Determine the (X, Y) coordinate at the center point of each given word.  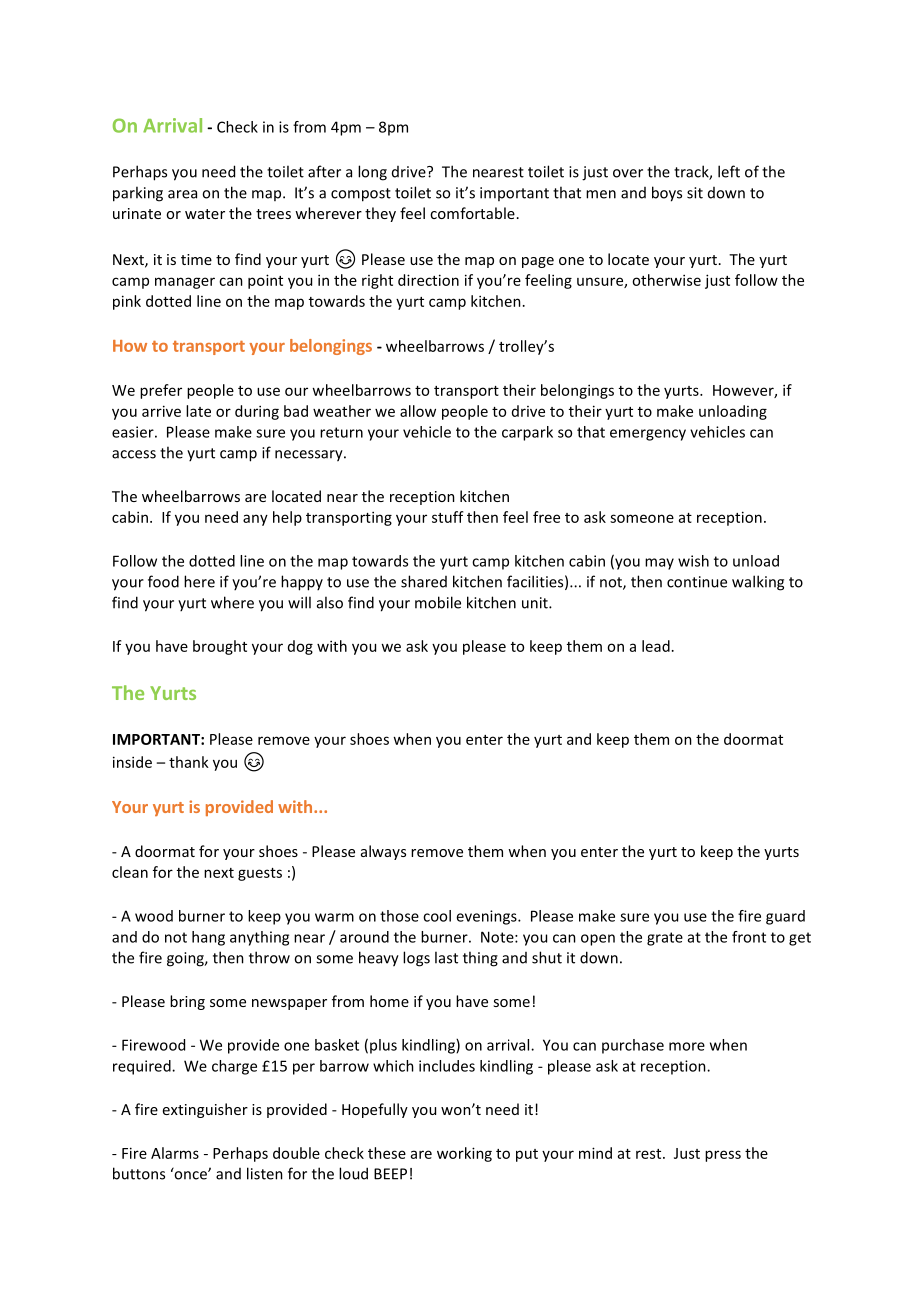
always (383, 852)
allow (418, 411)
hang (208, 938)
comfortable (472, 213)
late (198, 411)
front (749, 937)
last (446, 957)
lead (656, 646)
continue (697, 582)
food (163, 581)
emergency (648, 435)
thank (189, 762)
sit (695, 193)
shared (424, 581)
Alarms (175, 1153)
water (205, 214)
